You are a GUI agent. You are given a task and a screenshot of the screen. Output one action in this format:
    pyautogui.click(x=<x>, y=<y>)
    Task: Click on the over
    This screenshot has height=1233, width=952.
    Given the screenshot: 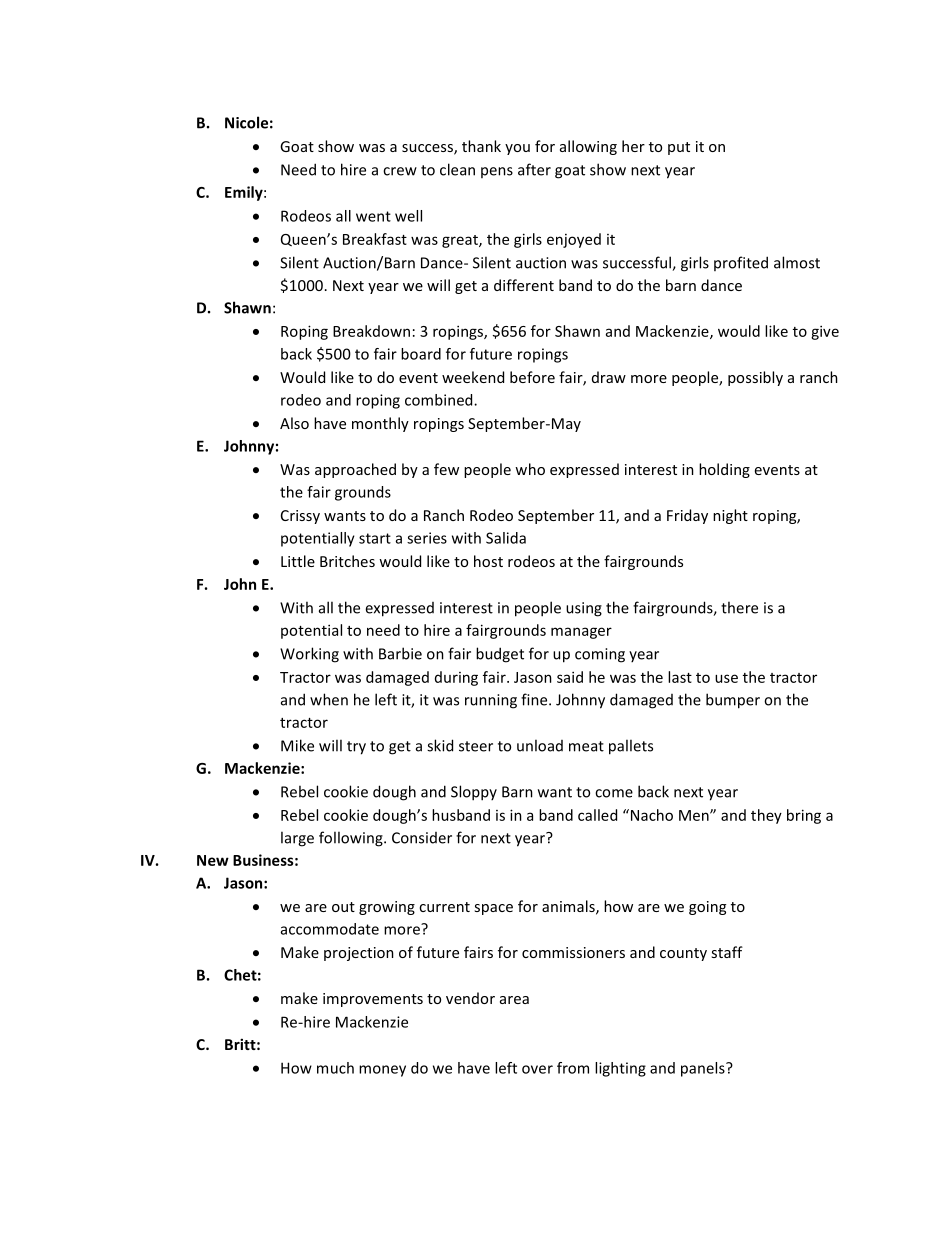 What is the action you would take?
    pyautogui.click(x=537, y=1069)
